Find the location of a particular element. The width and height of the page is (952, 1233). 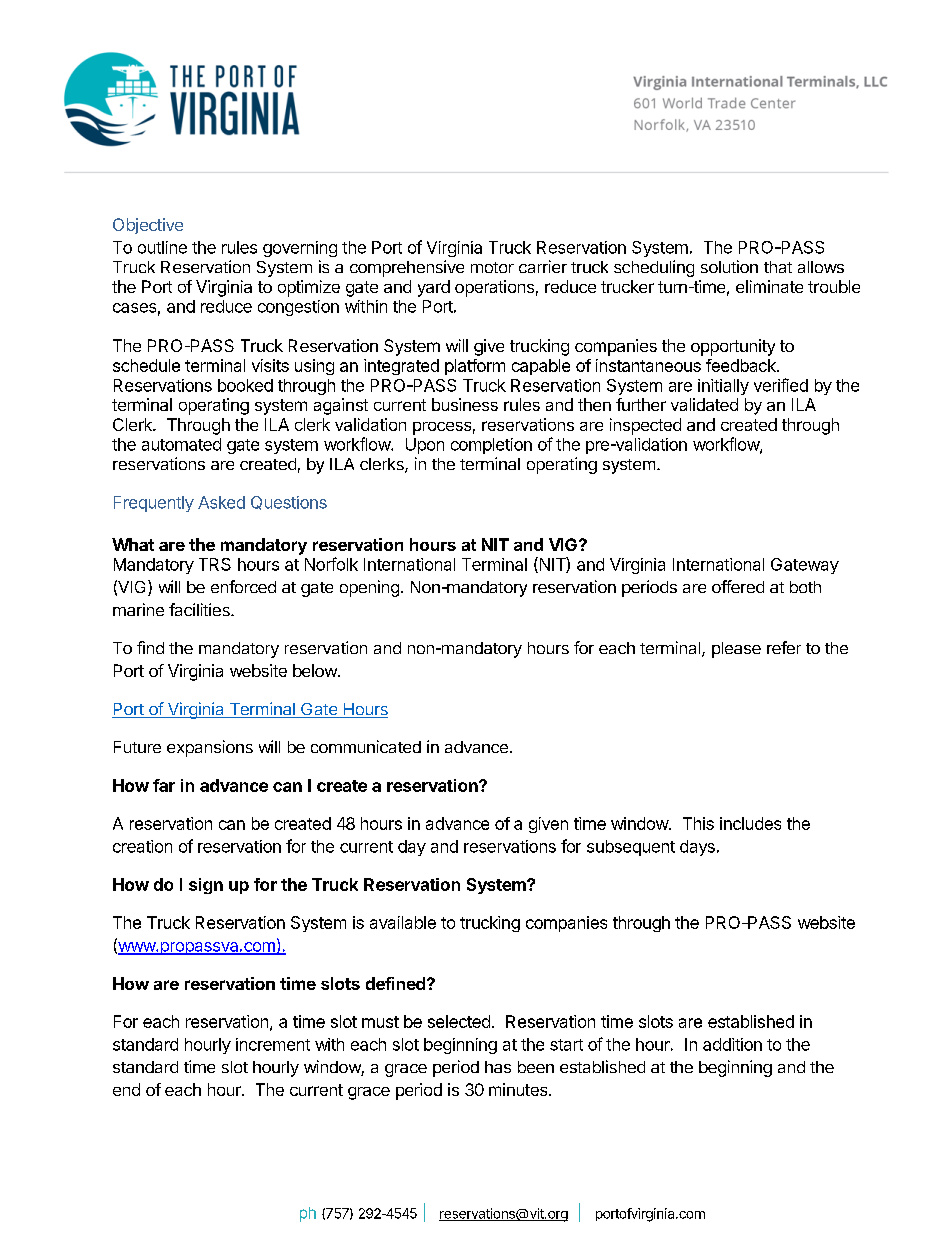

addition is located at coordinates (732, 1044).
